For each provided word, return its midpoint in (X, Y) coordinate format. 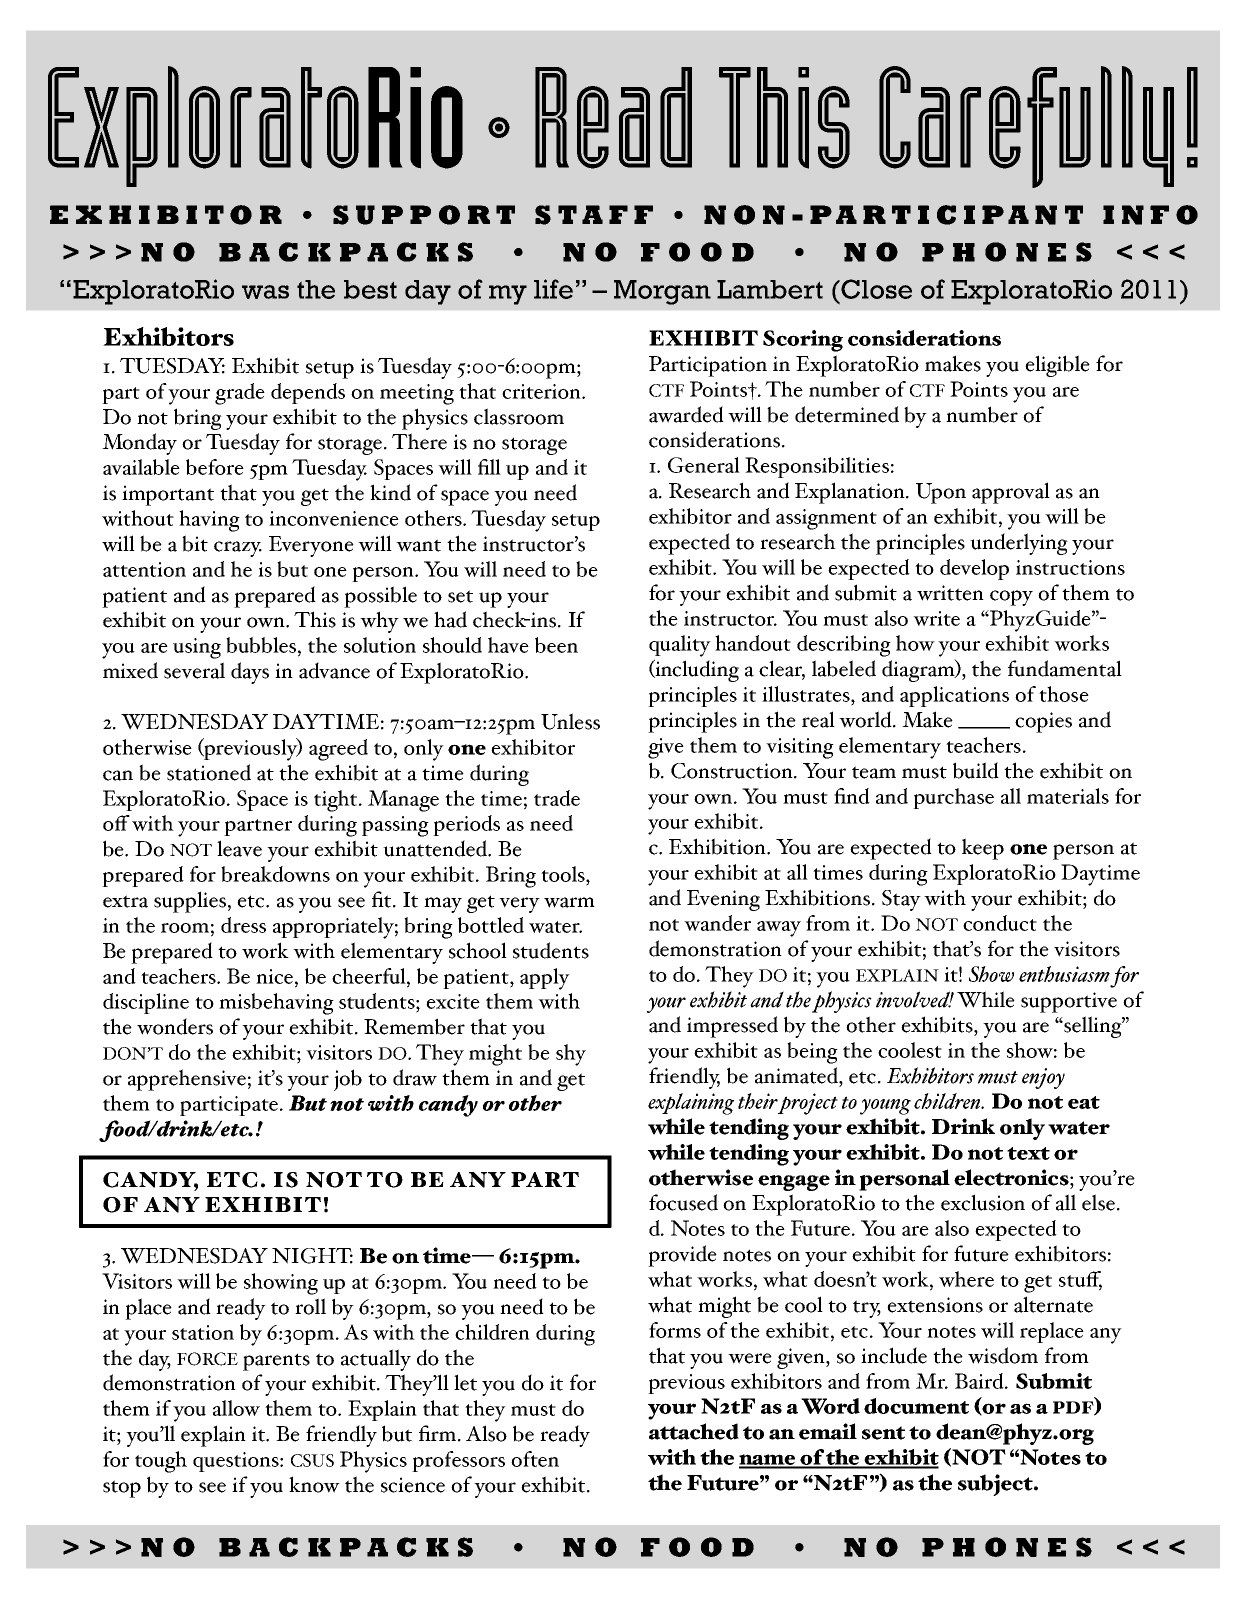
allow (236, 1408)
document (916, 1406)
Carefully (1026, 127)
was (265, 292)
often (535, 1459)
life (553, 289)
